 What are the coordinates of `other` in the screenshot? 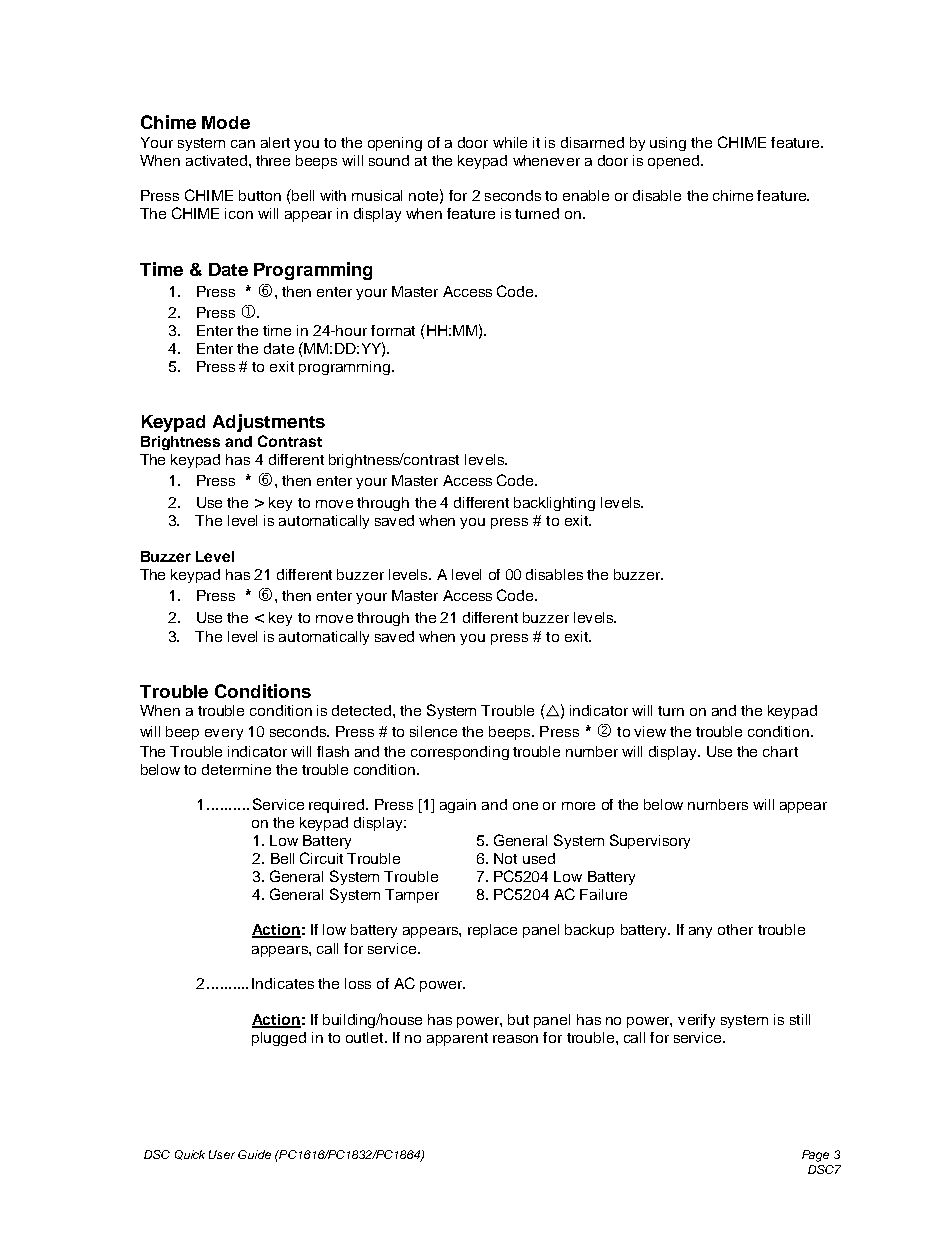 It's located at (735, 929).
